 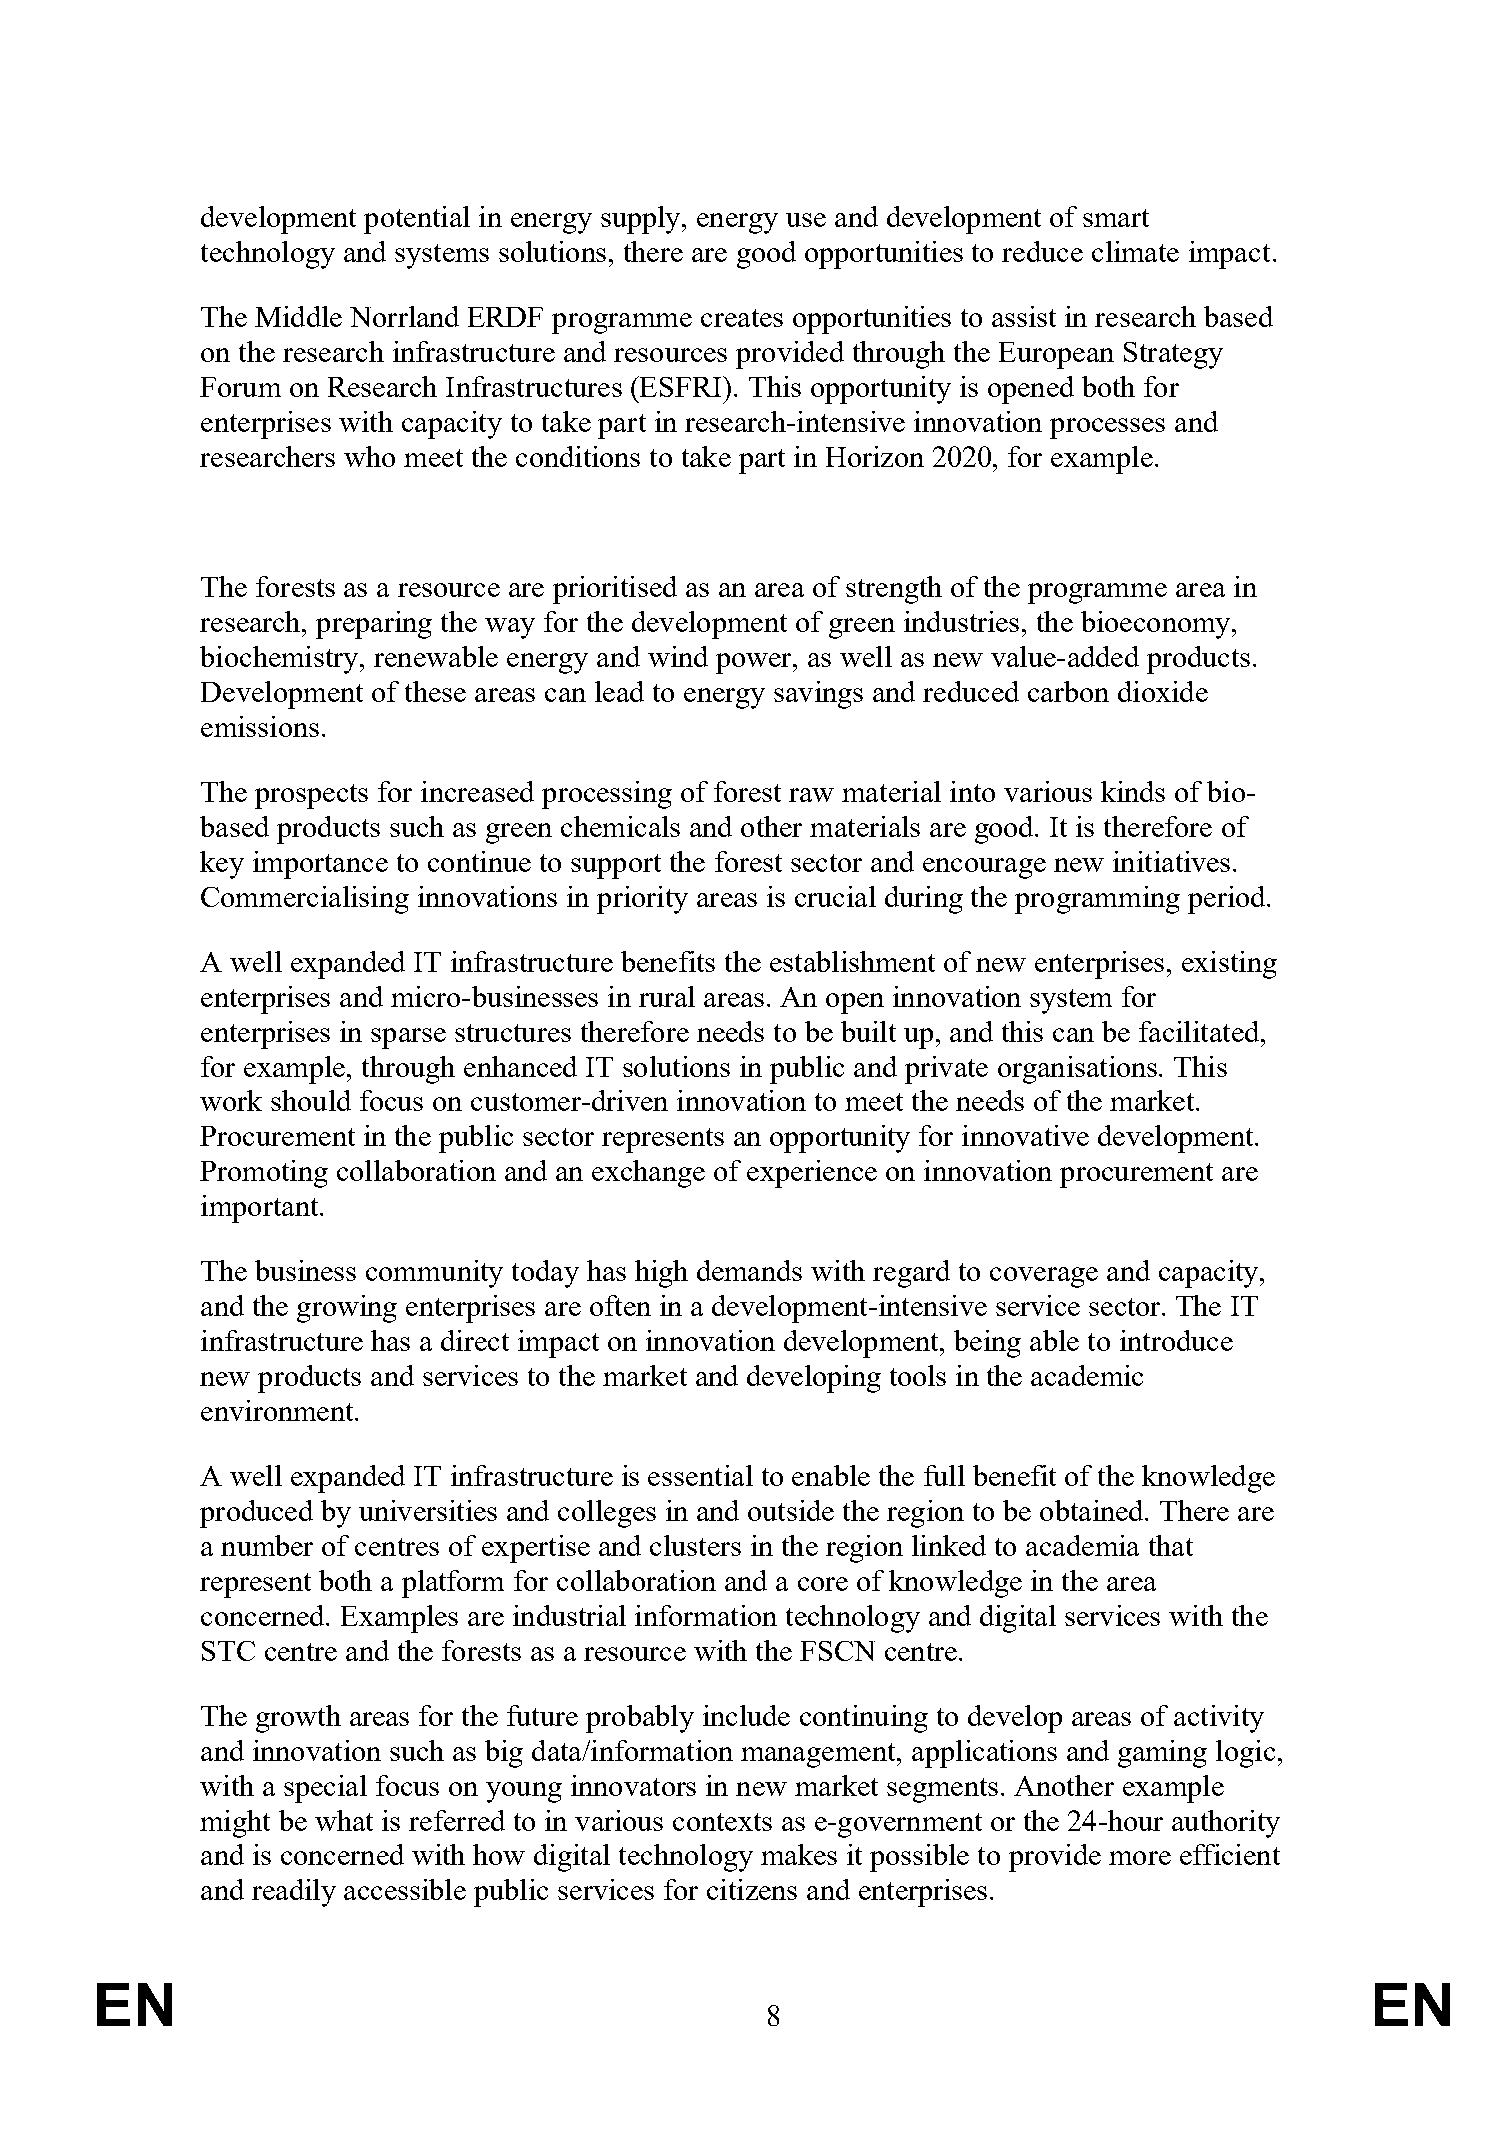 What do you see at coordinates (742, 318) in the screenshot?
I see `creates` at bounding box center [742, 318].
